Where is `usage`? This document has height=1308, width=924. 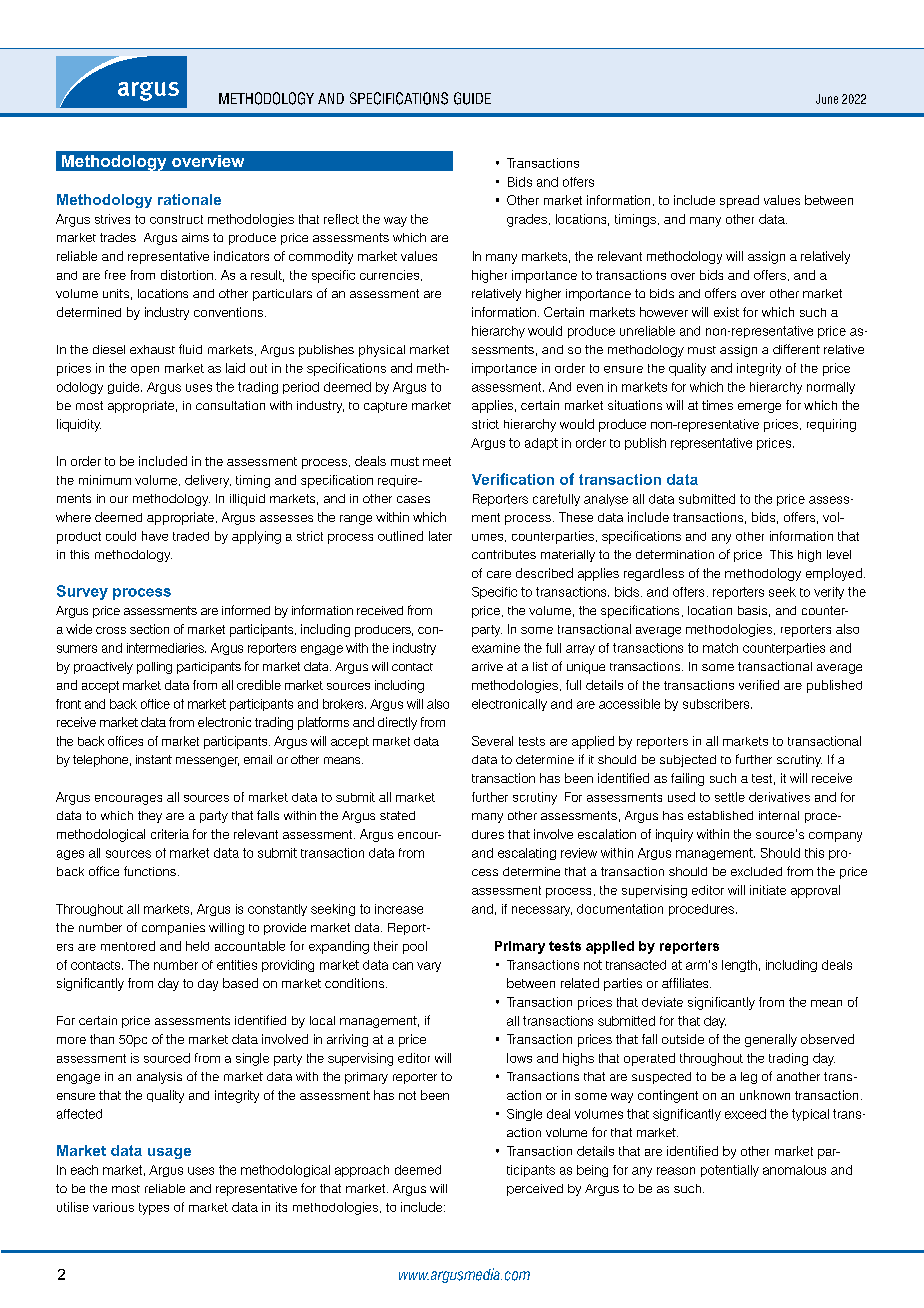 usage is located at coordinates (169, 1153).
